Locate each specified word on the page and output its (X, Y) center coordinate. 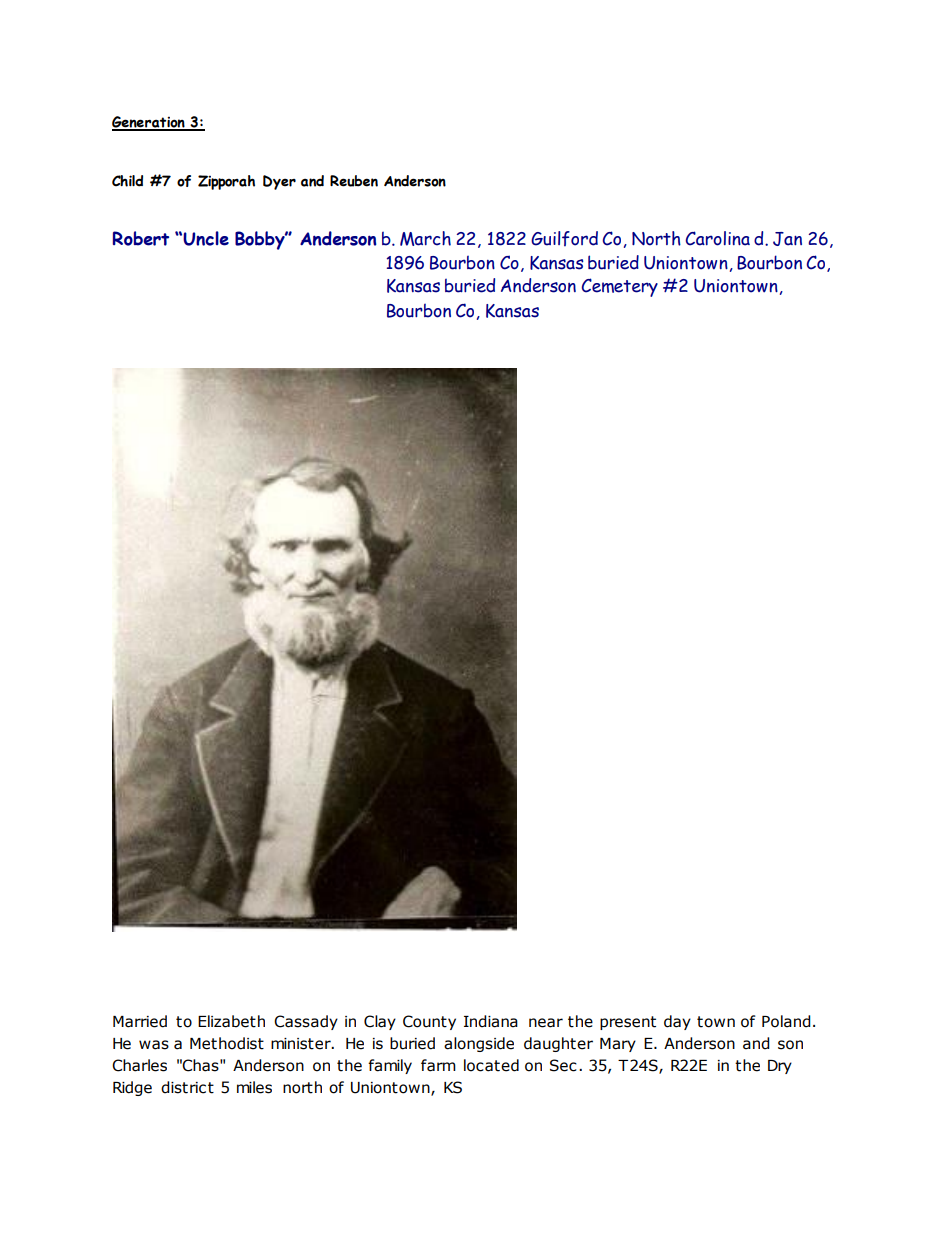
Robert (140, 238)
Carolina (717, 238)
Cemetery (619, 287)
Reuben (354, 181)
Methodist (227, 1043)
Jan (787, 239)
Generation (149, 123)
